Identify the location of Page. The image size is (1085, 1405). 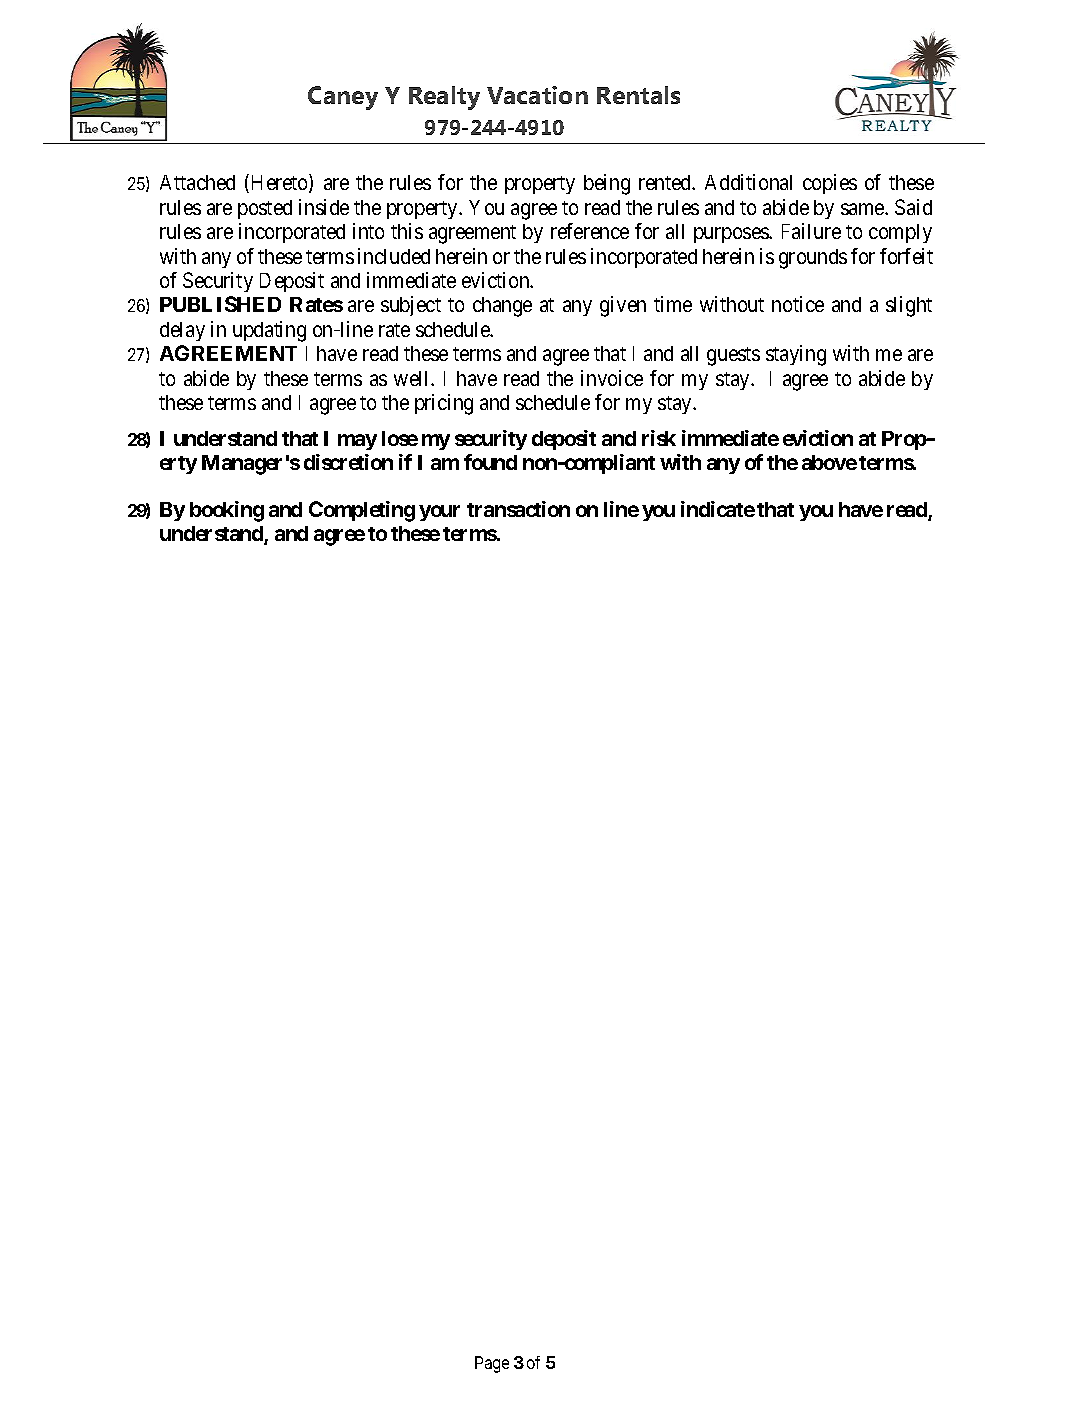
(492, 1364).
